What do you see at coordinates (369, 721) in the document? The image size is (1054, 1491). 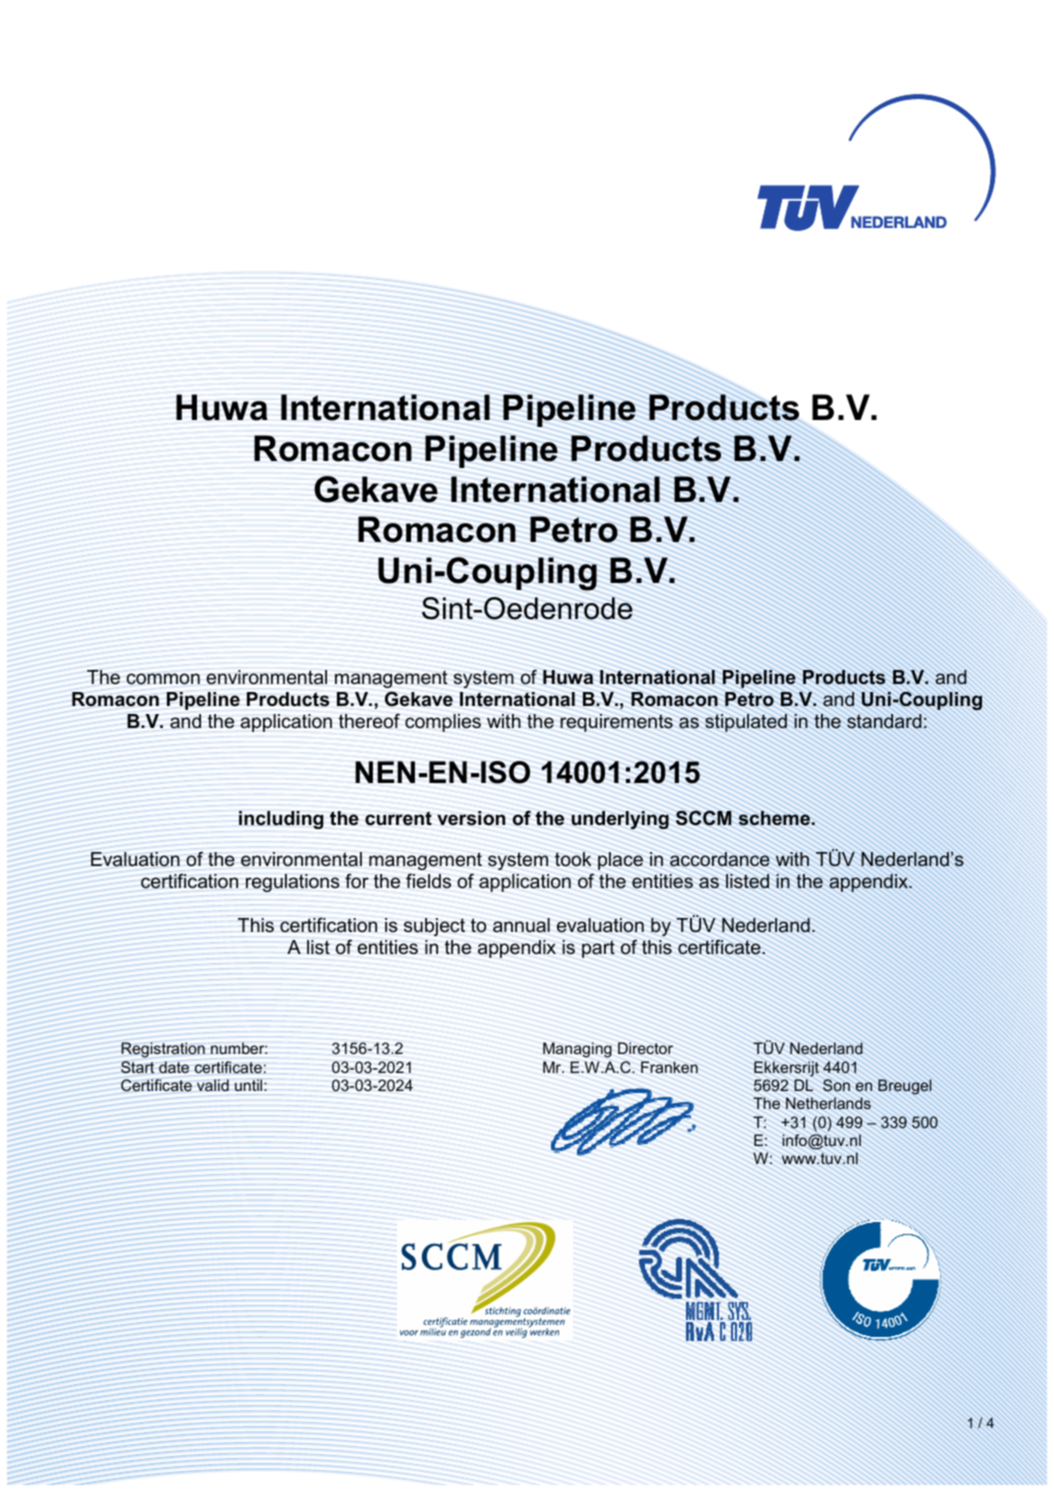 I see `thereof` at bounding box center [369, 721].
